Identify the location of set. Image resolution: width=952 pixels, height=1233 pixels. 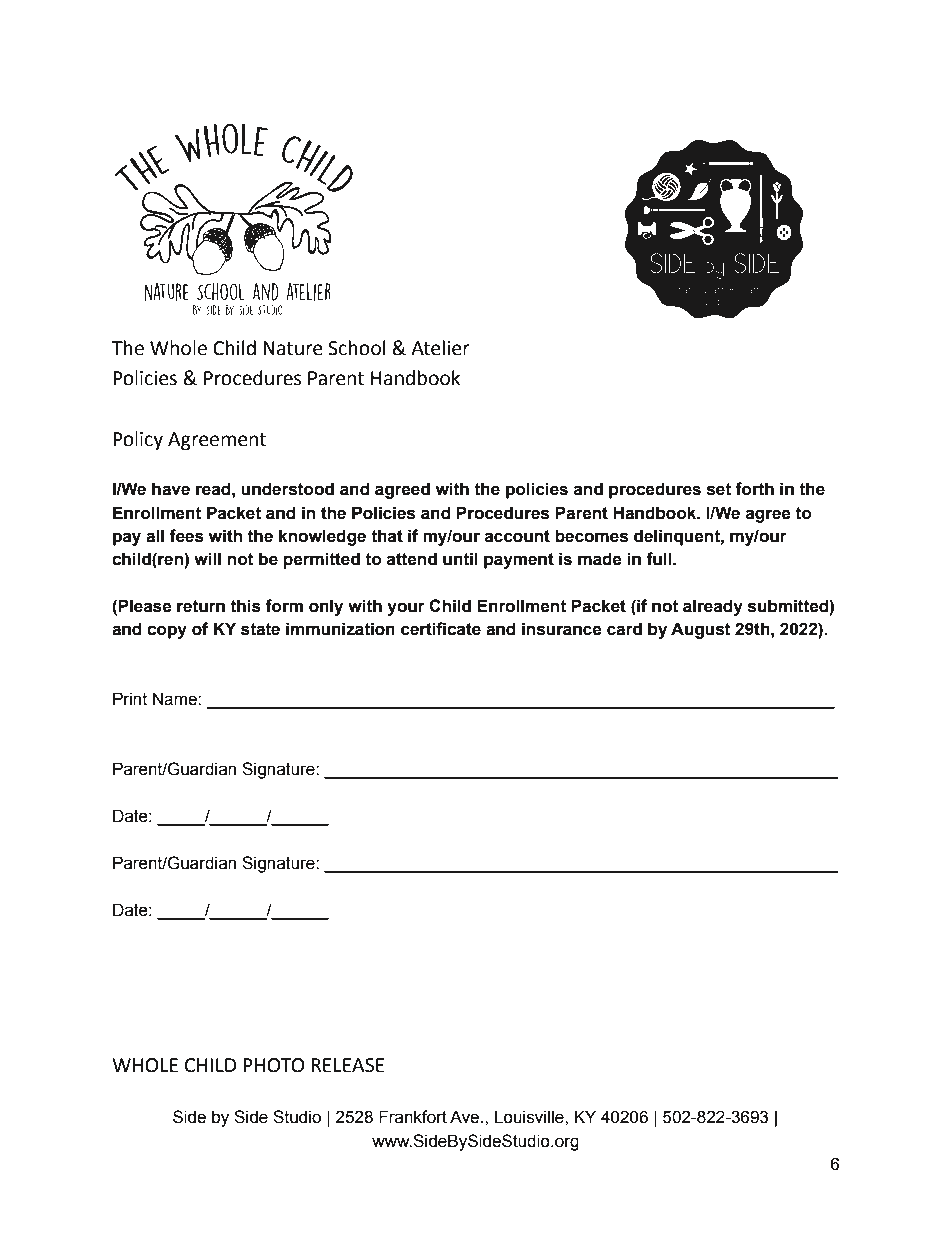
(719, 489).
